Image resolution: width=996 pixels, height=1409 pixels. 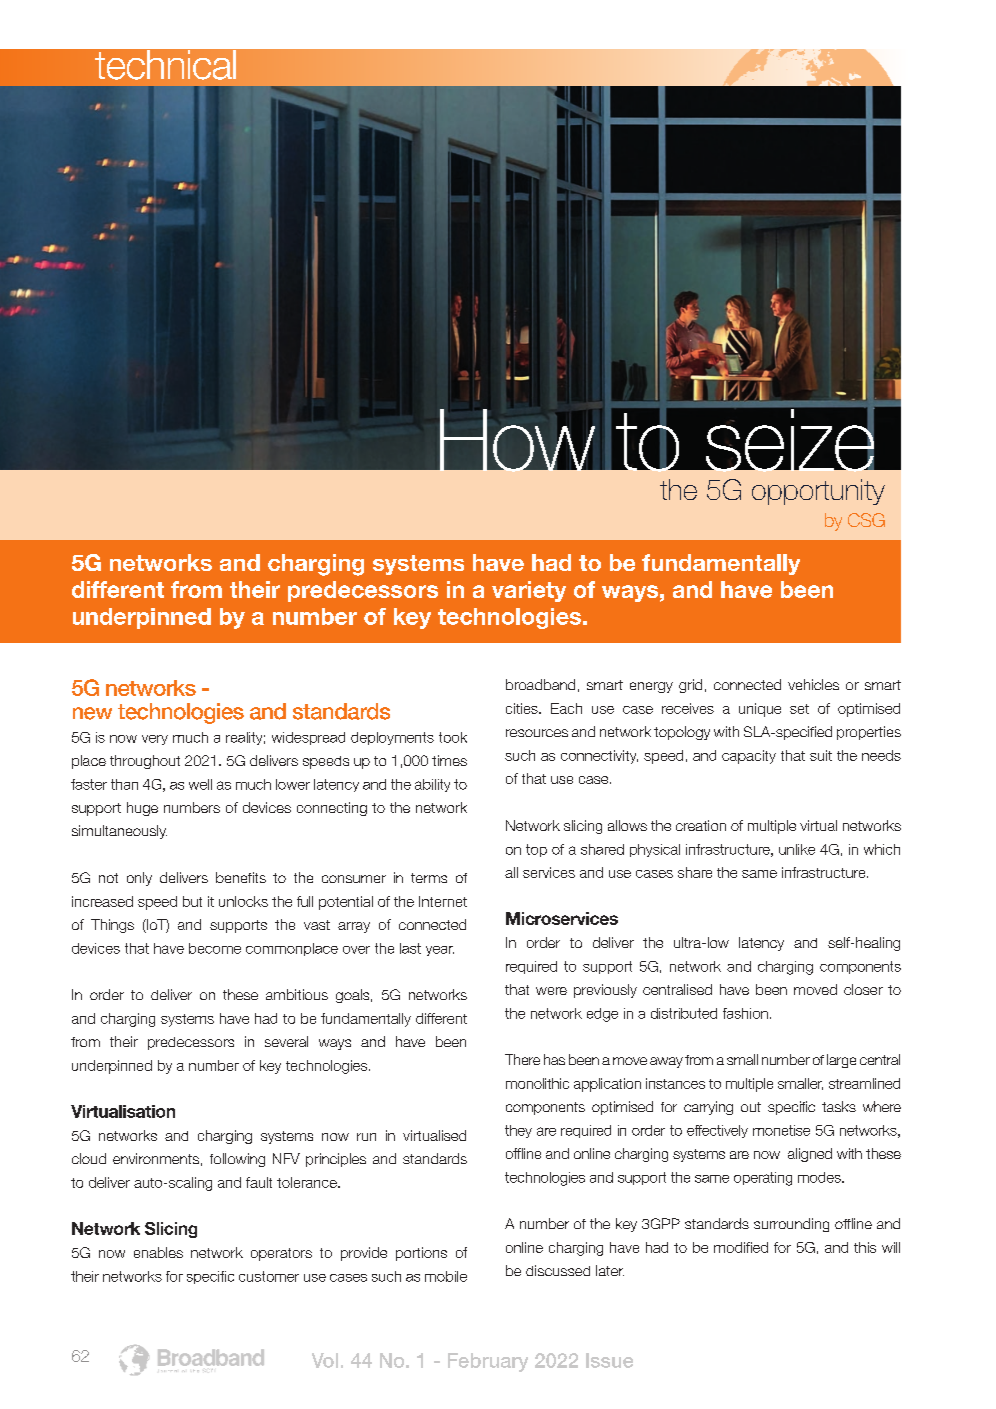 I want to click on well, so click(x=200, y=784).
